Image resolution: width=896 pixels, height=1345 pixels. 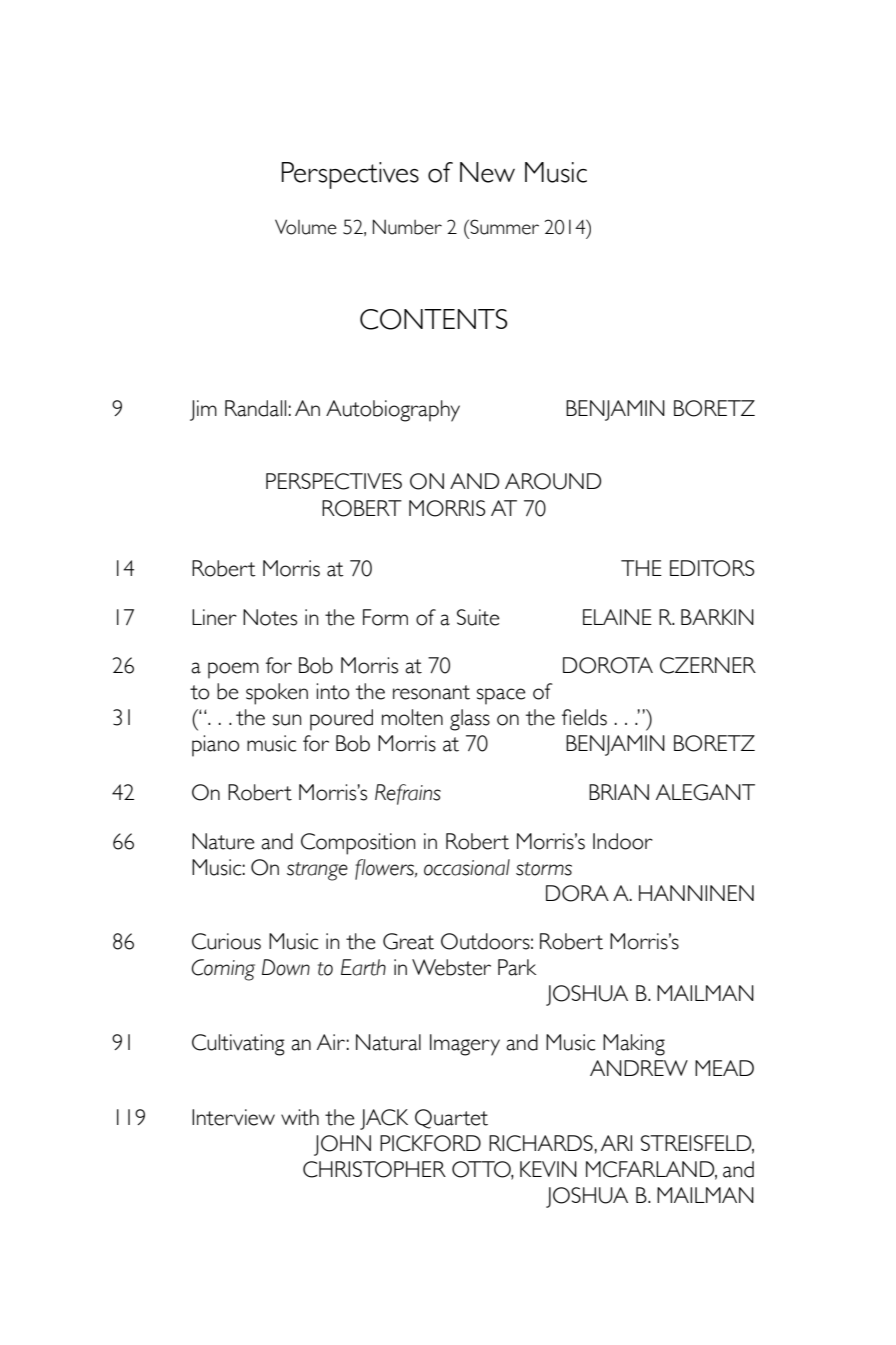 What do you see at coordinates (233, 1117) in the page?
I see `Interview` at bounding box center [233, 1117].
